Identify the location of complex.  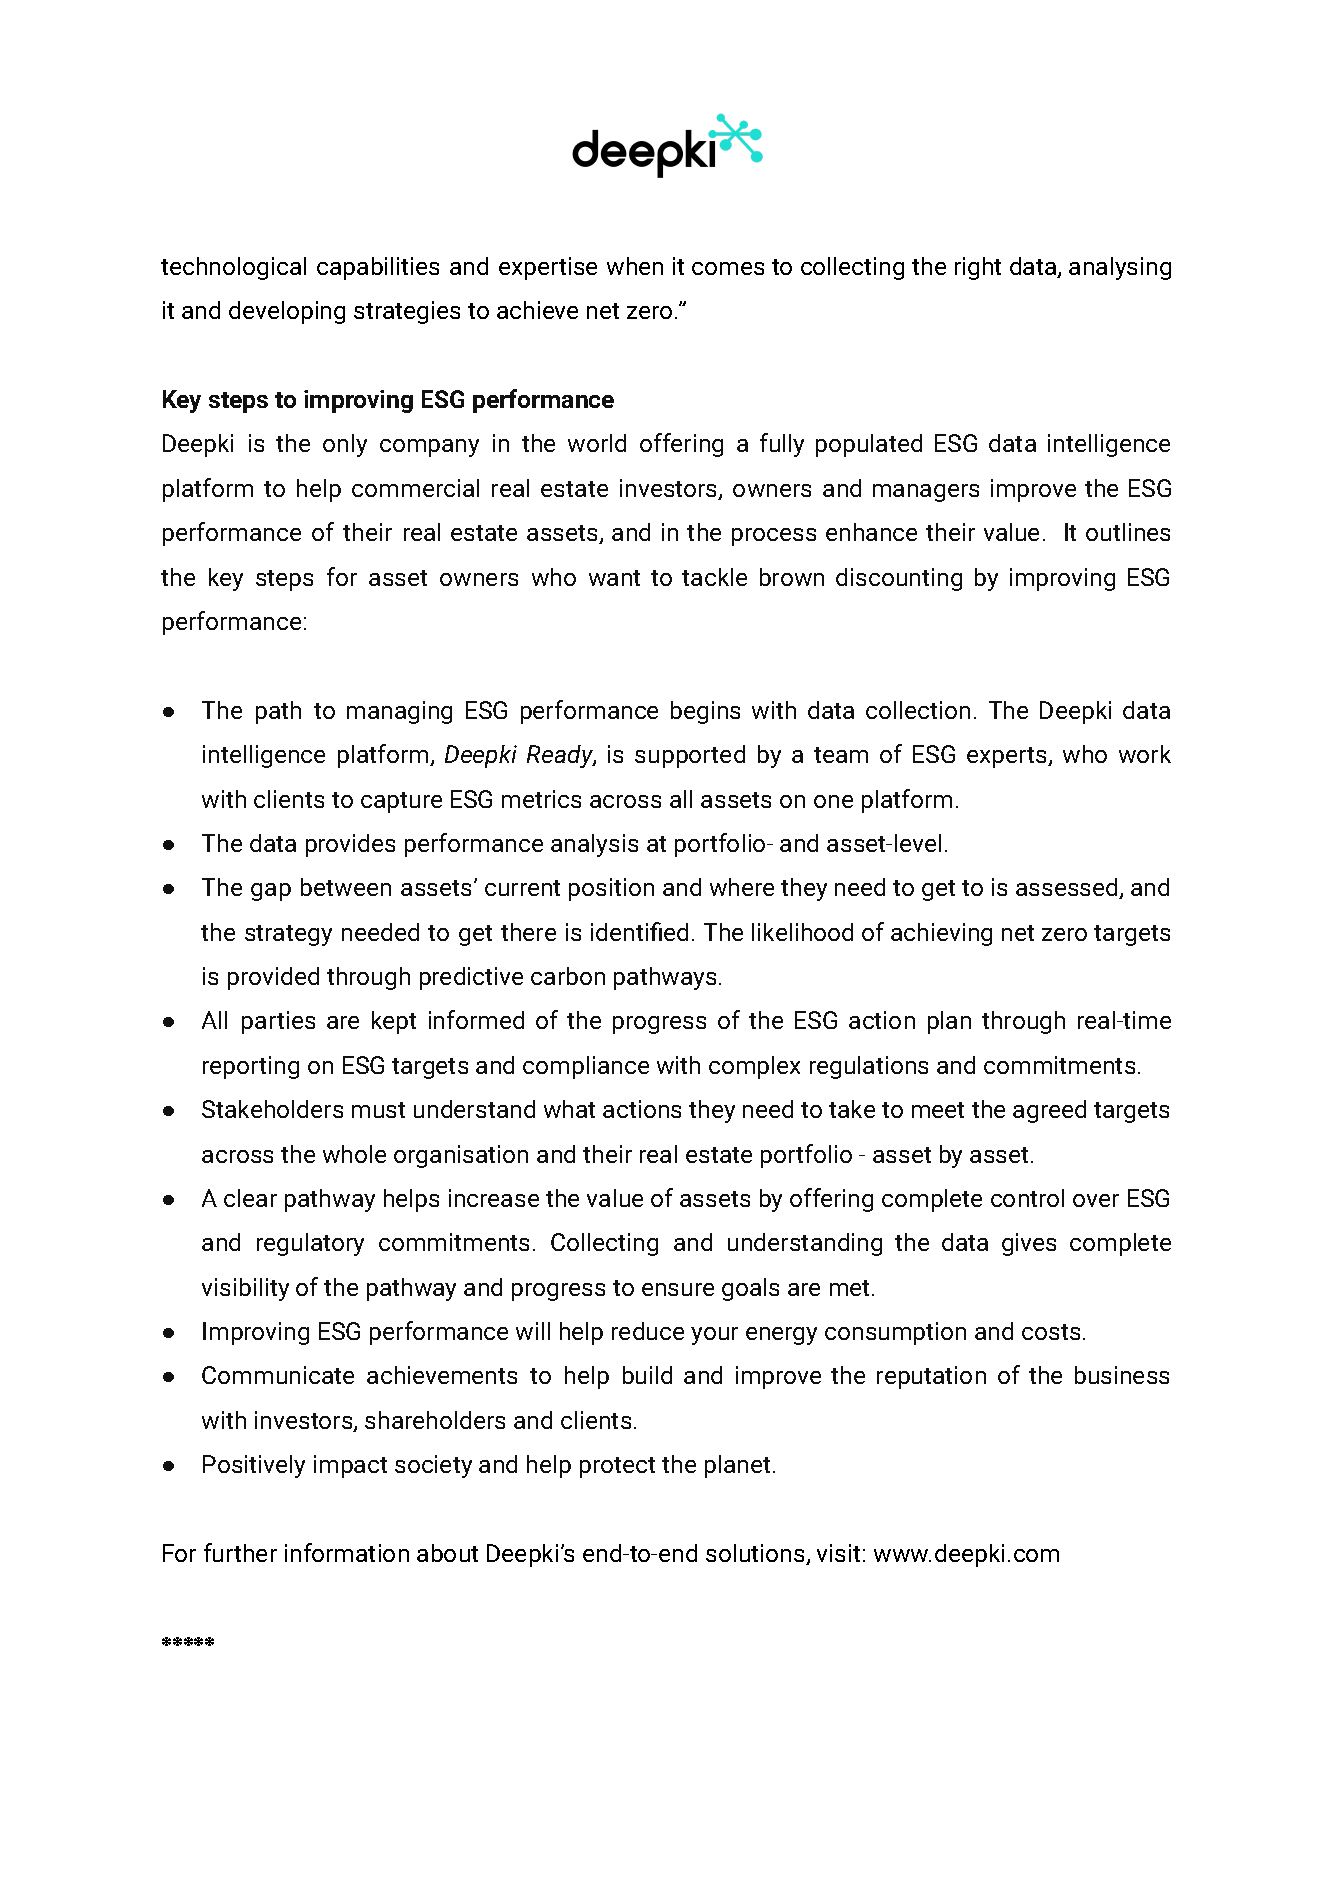
(754, 1067).
